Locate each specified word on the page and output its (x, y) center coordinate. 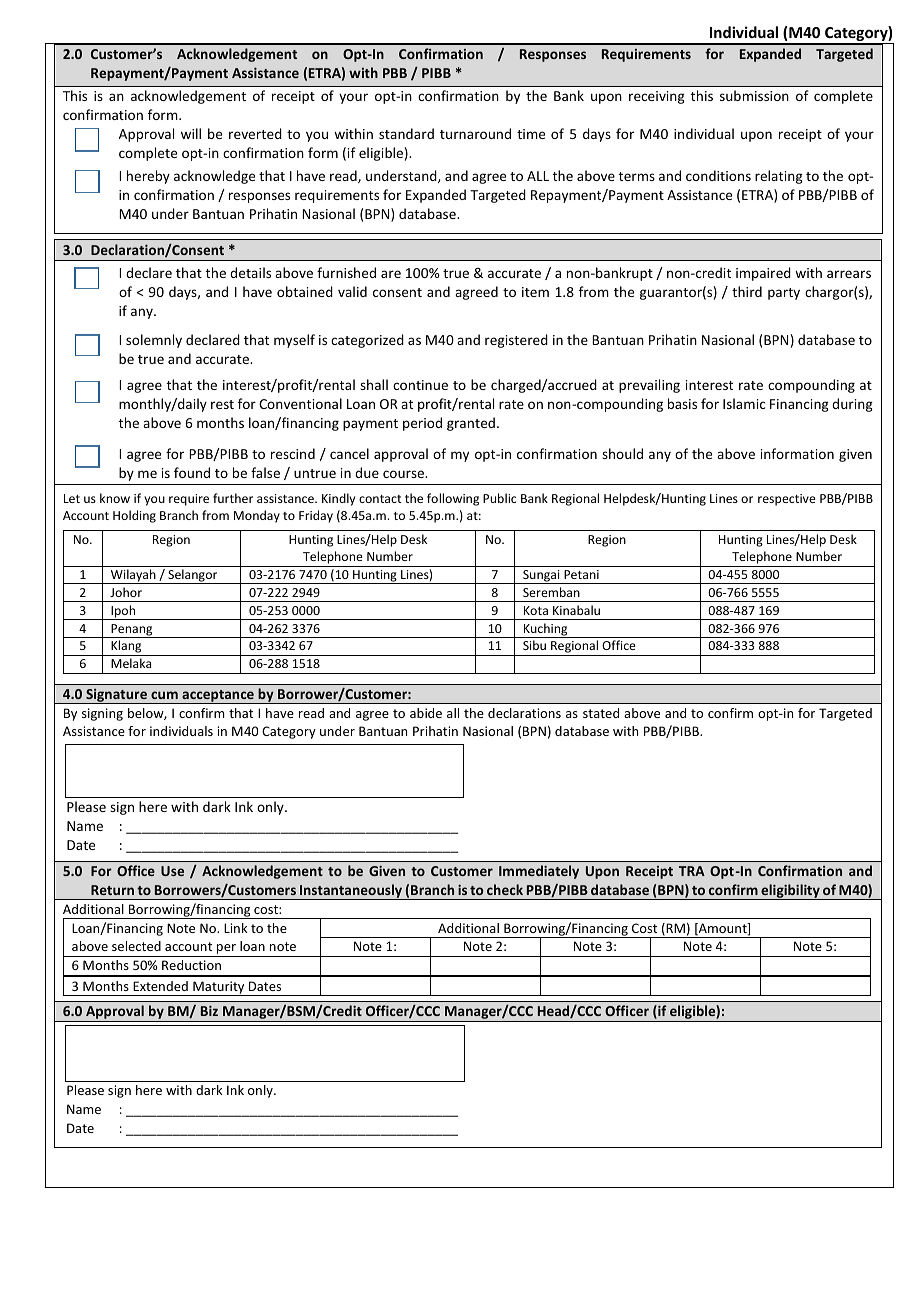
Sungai (541, 577)
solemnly (154, 341)
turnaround (475, 133)
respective (787, 500)
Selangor (193, 576)
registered (516, 341)
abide (426, 713)
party (784, 294)
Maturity (219, 988)
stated (601, 713)
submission (754, 95)
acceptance (218, 697)
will (191, 133)
